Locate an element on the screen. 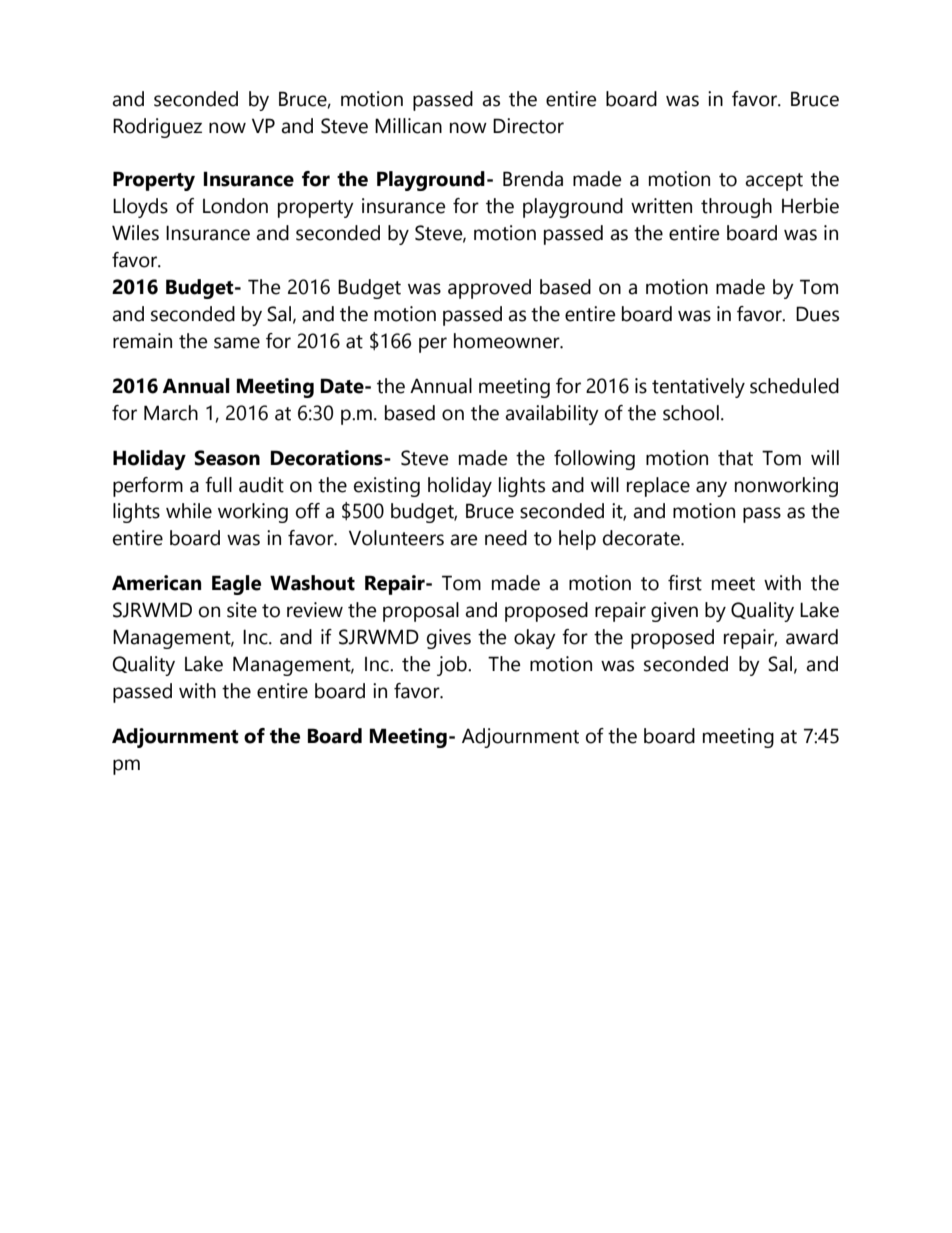 The height and width of the screenshot is (1233, 952). site is located at coordinates (242, 610).
